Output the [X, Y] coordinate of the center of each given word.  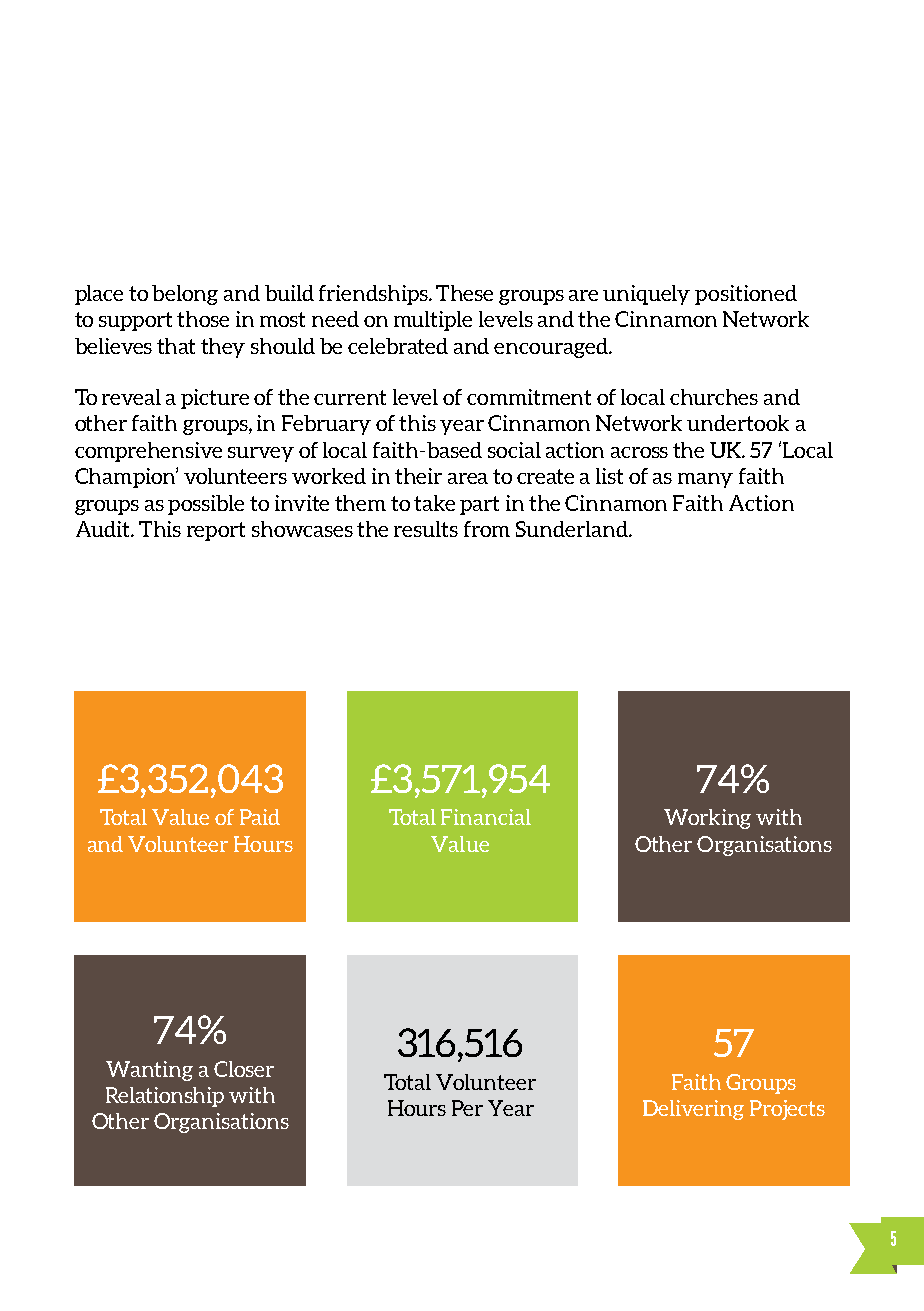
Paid [260, 817]
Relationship [165, 1097]
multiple [433, 321]
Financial [486, 817]
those [203, 319]
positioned [746, 295]
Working [707, 819]
